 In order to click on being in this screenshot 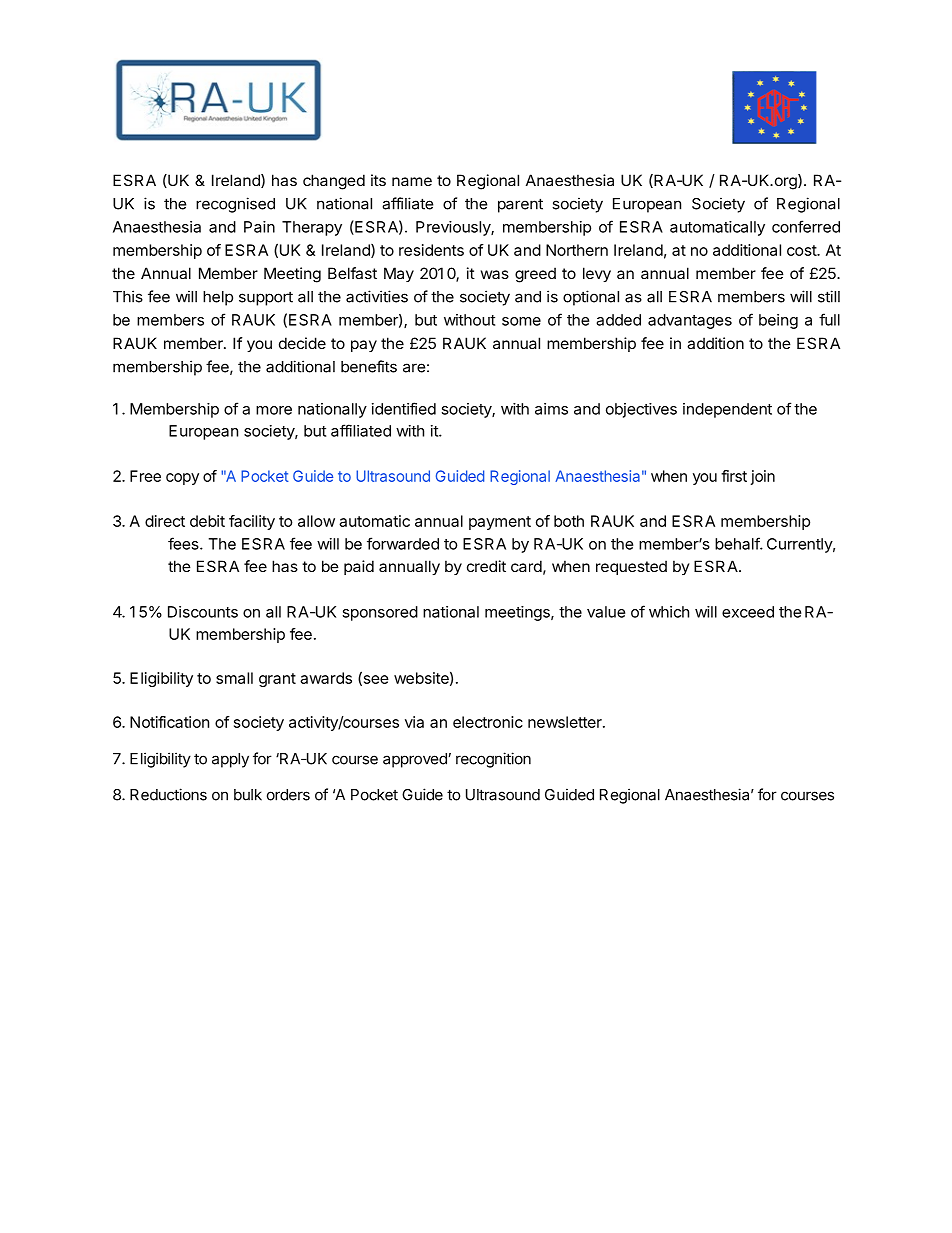, I will do `click(778, 321)`.
